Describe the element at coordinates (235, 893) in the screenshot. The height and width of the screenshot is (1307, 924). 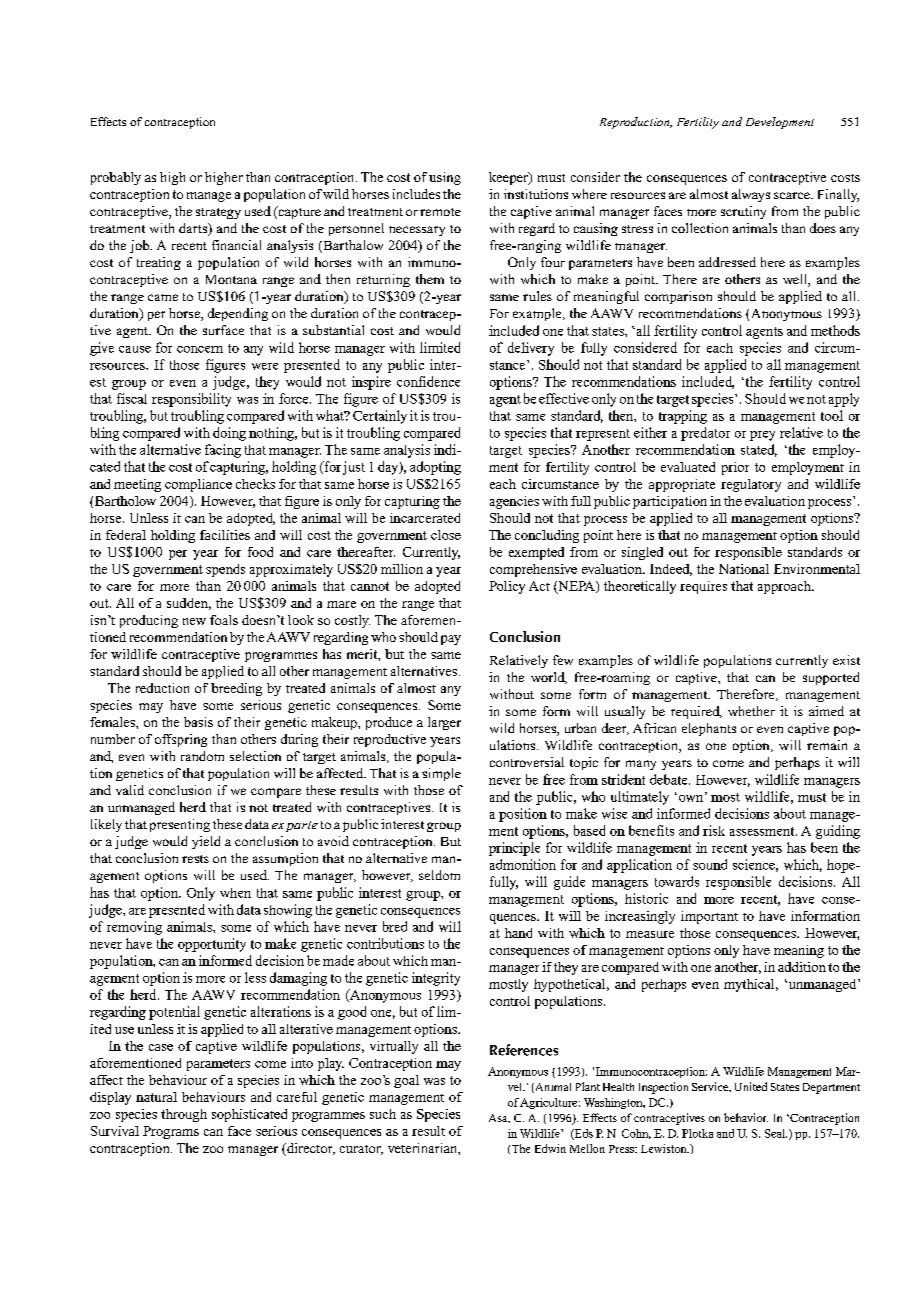
I see `when` at that location.
